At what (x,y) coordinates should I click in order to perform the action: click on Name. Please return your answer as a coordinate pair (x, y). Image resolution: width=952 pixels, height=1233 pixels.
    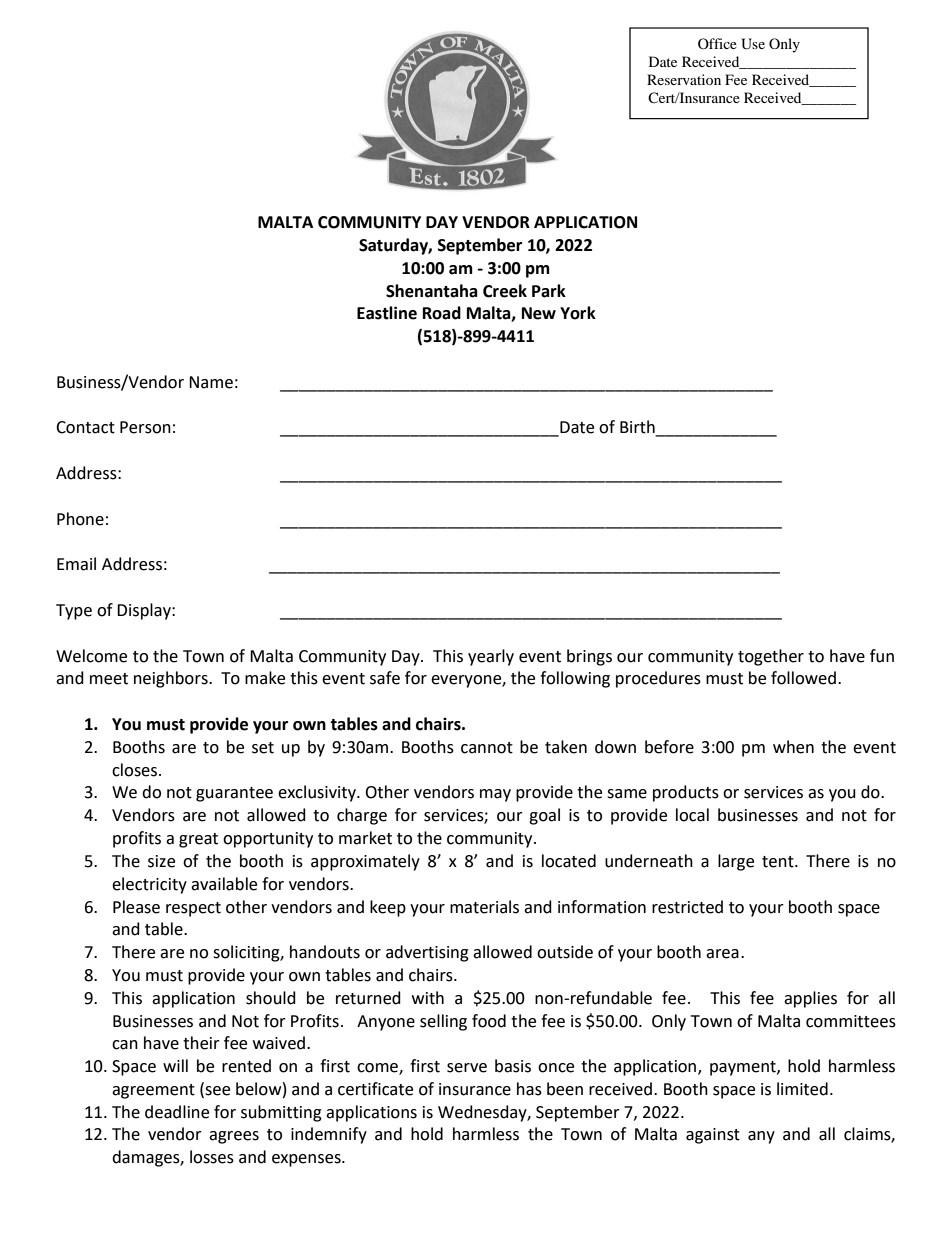
    Looking at the image, I should click on (211, 382).
